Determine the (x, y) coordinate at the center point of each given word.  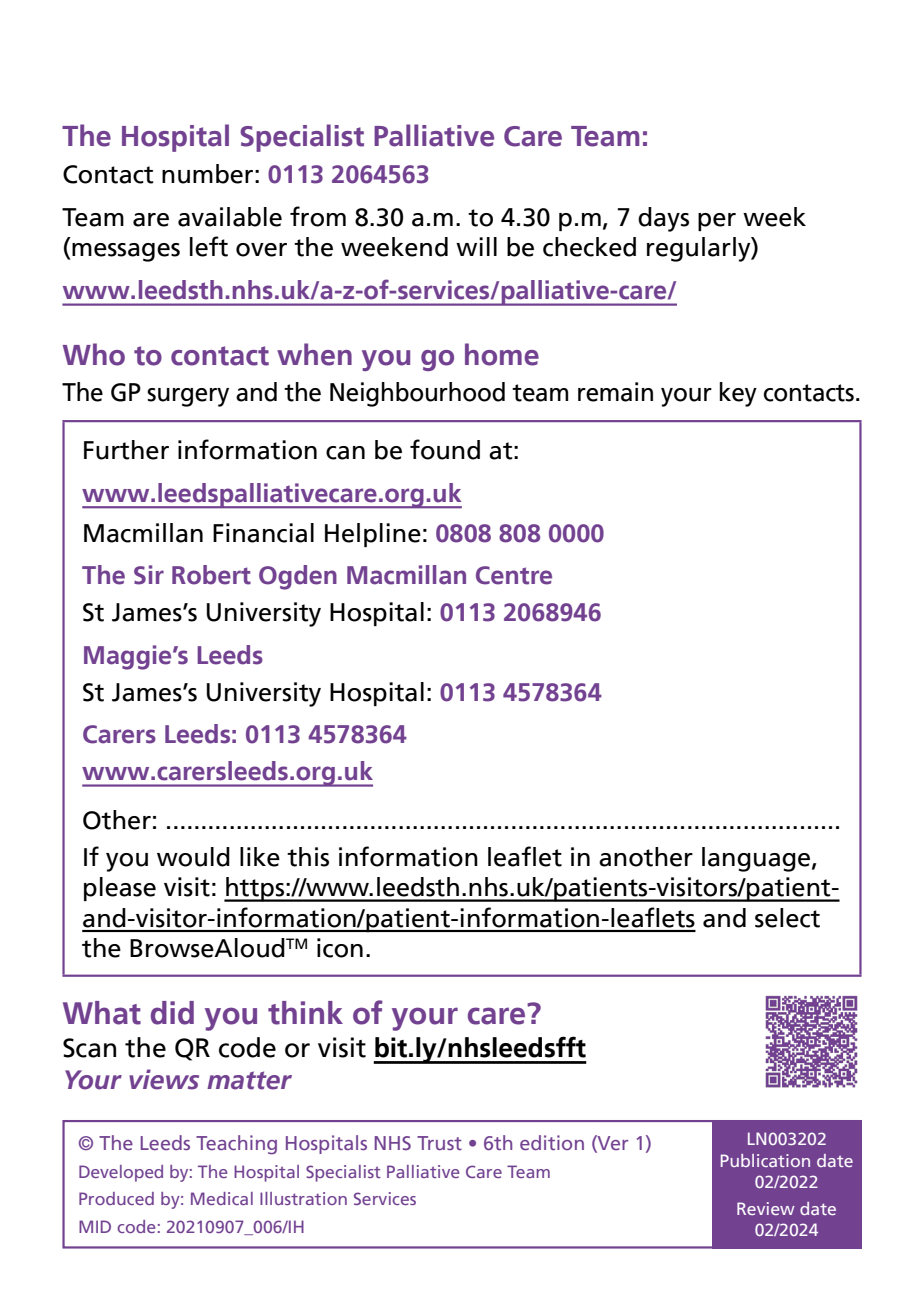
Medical (222, 1198)
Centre (514, 575)
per (717, 222)
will (476, 246)
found (445, 449)
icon (340, 948)
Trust (439, 1143)
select (787, 918)
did (172, 1013)
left (209, 246)
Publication (765, 1160)
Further (126, 450)
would (193, 857)
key (738, 394)
